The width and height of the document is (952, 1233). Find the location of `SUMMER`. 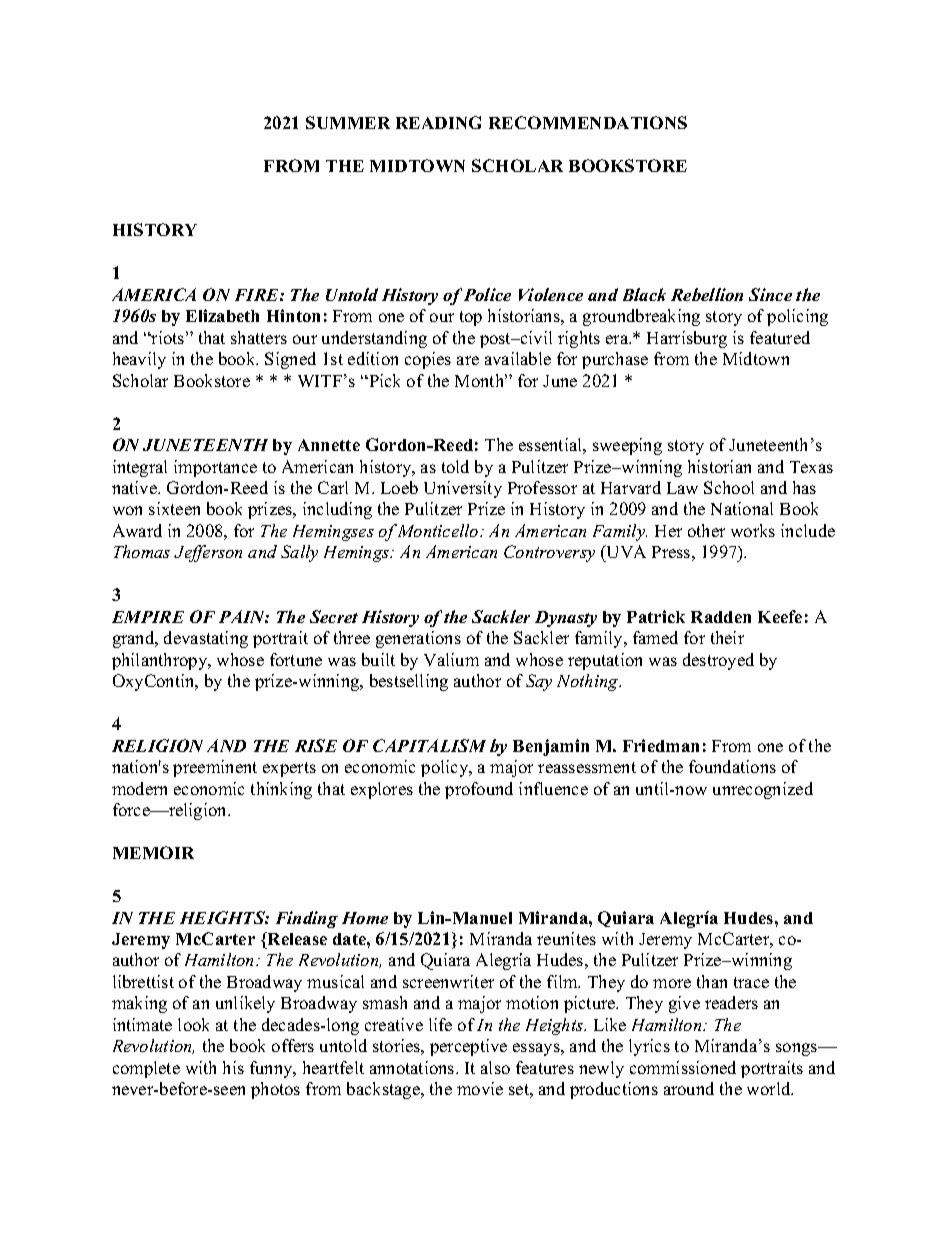

SUMMER is located at coordinates (348, 122).
